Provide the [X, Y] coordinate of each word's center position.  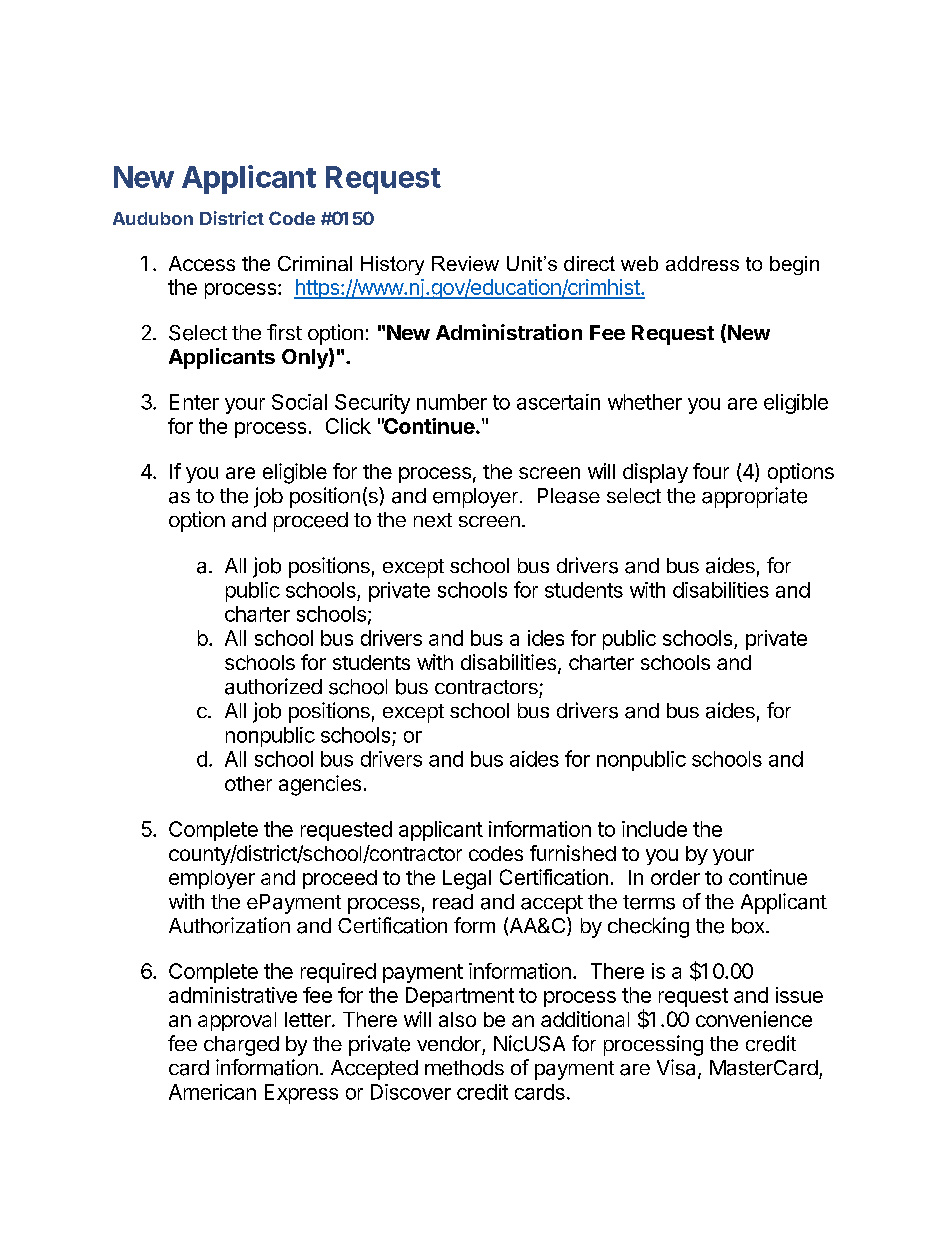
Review [465, 263]
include [654, 829]
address [702, 263]
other [248, 783]
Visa [678, 1068]
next [433, 520]
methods [464, 1068]
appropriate [754, 497]
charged [241, 1046]
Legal [467, 880]
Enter [194, 402]
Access [202, 263]
